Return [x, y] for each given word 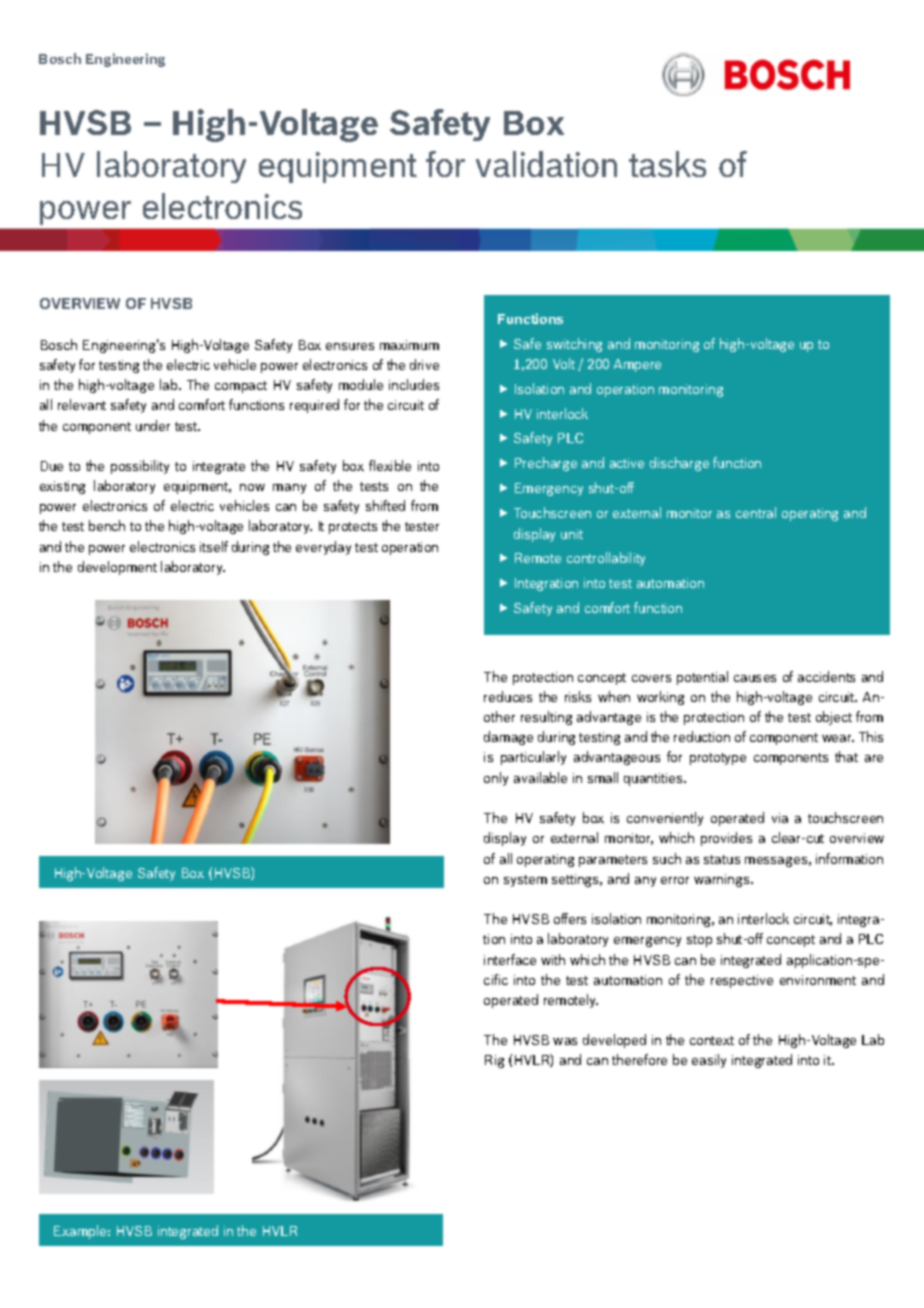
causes [755, 678]
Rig [494, 1061]
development [117, 568]
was [565, 1041]
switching [574, 345]
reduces [508, 696]
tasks [667, 164]
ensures [350, 346]
